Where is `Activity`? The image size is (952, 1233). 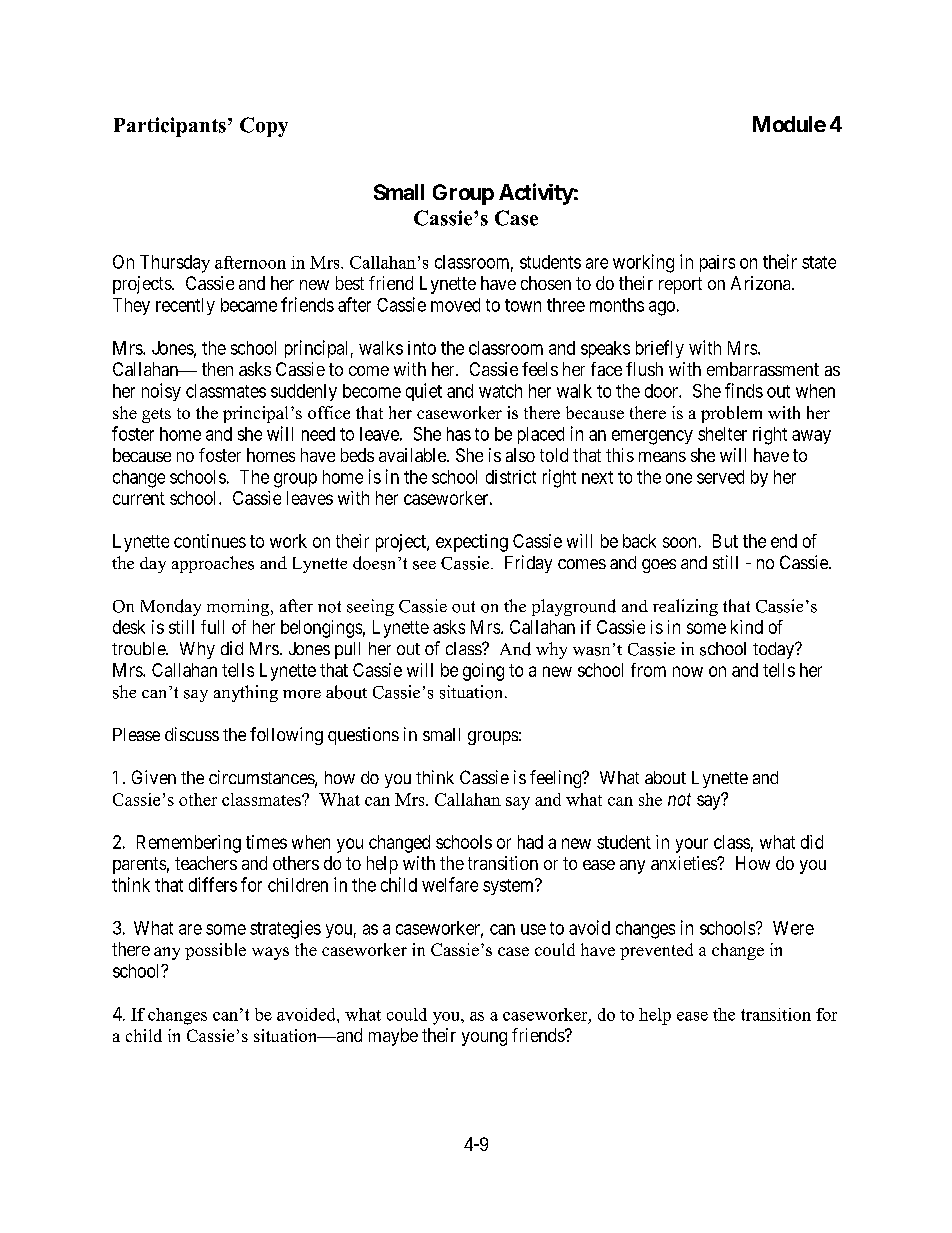
Activity is located at coordinates (536, 194).
